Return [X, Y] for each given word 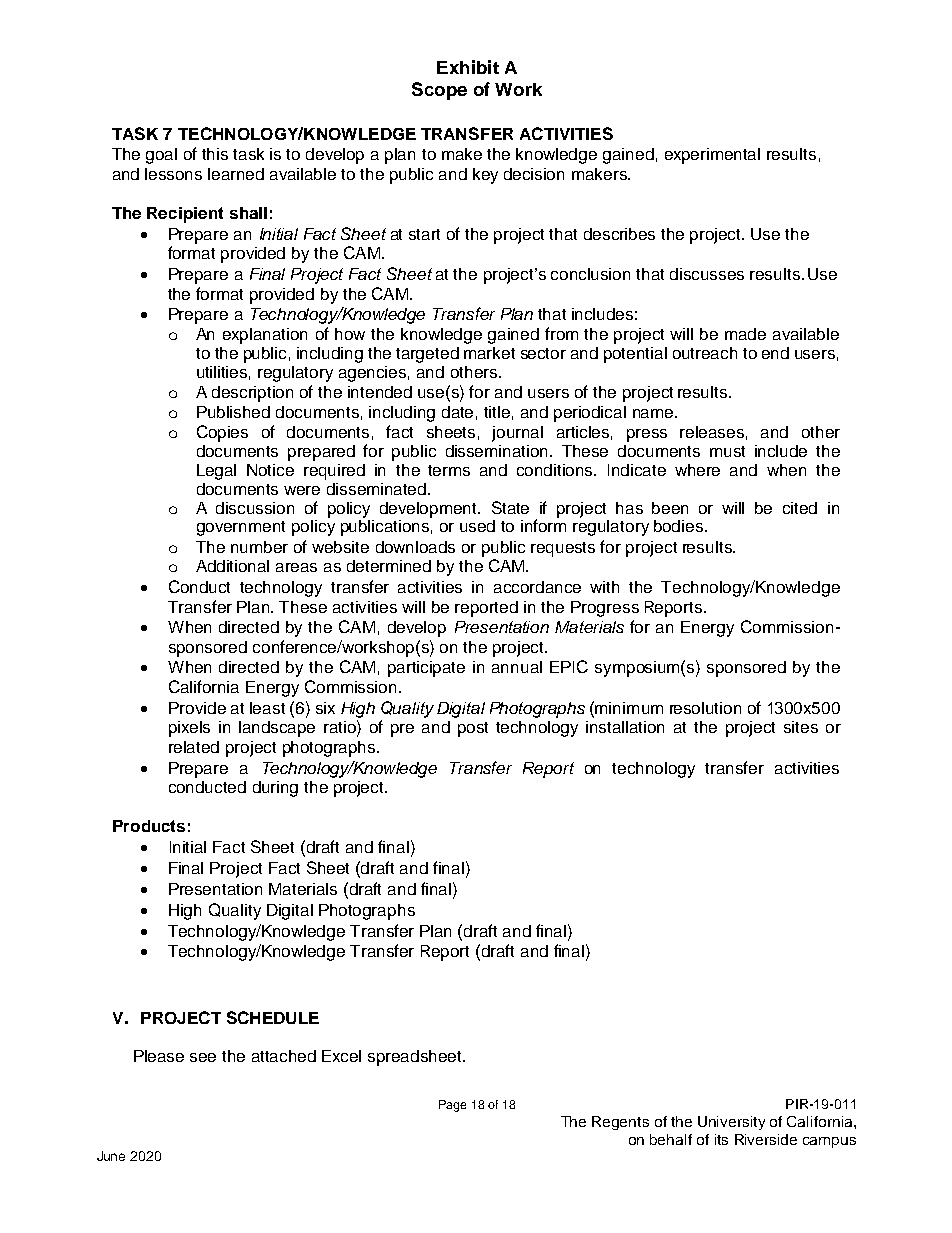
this [215, 154]
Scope [439, 91]
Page [452, 1106]
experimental [712, 156]
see [203, 1057]
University [731, 1123]
